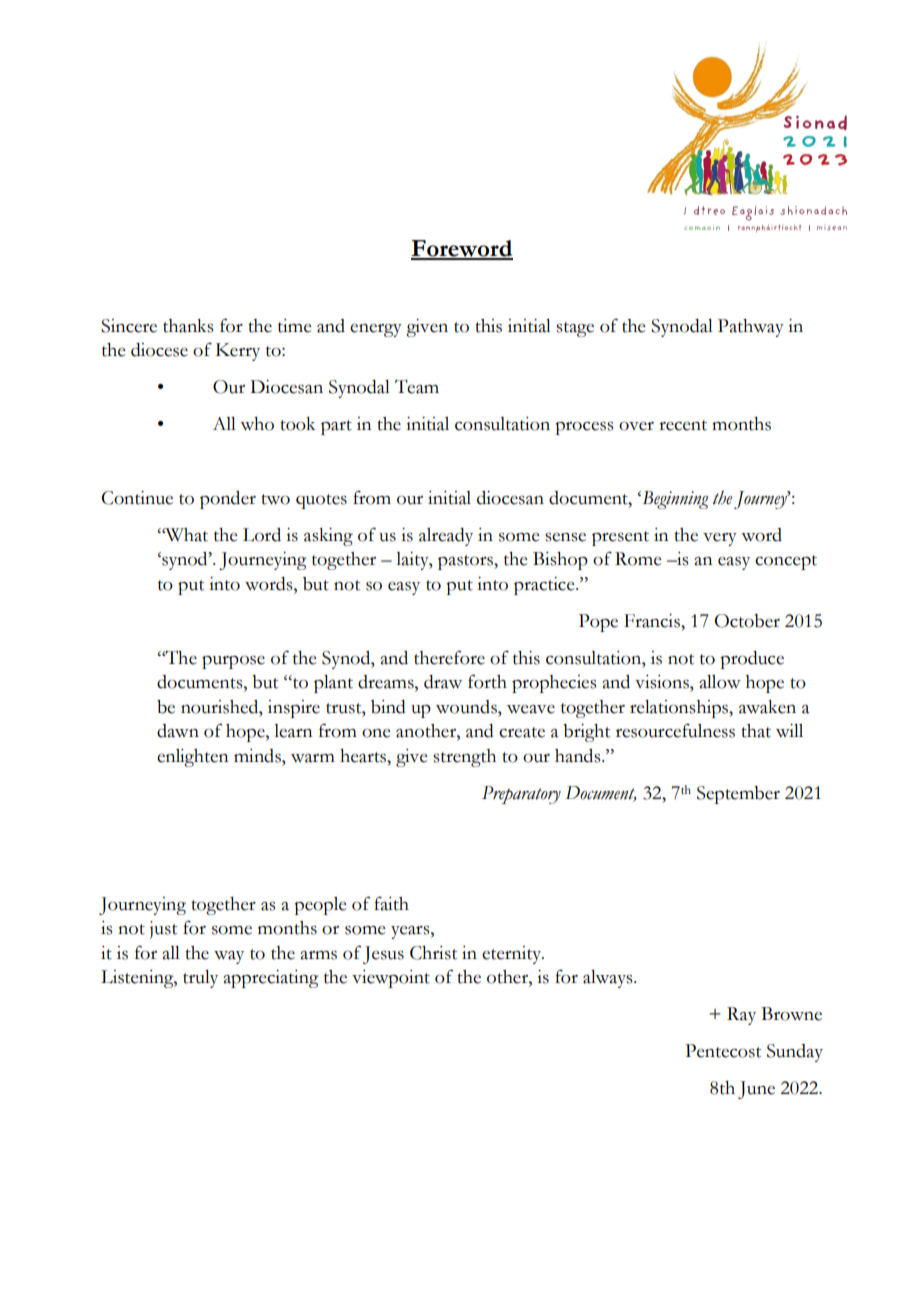 The height and width of the screenshot is (1308, 924). Describe the element at coordinates (751, 328) in the screenshot. I see `Pathway` at that location.
